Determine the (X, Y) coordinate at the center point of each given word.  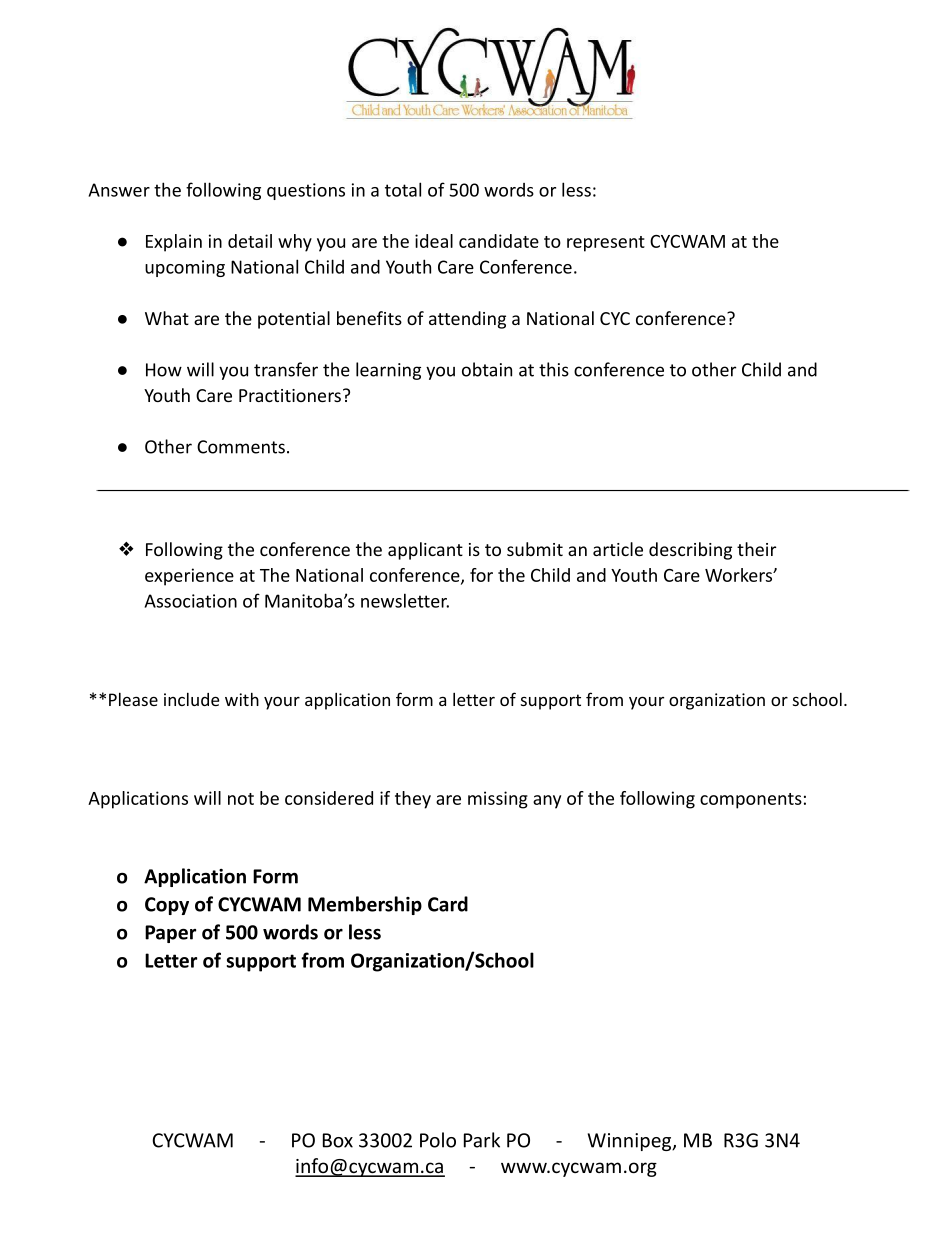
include (191, 699)
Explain (174, 243)
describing (690, 551)
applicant (425, 551)
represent (606, 244)
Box (338, 1140)
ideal (434, 241)
